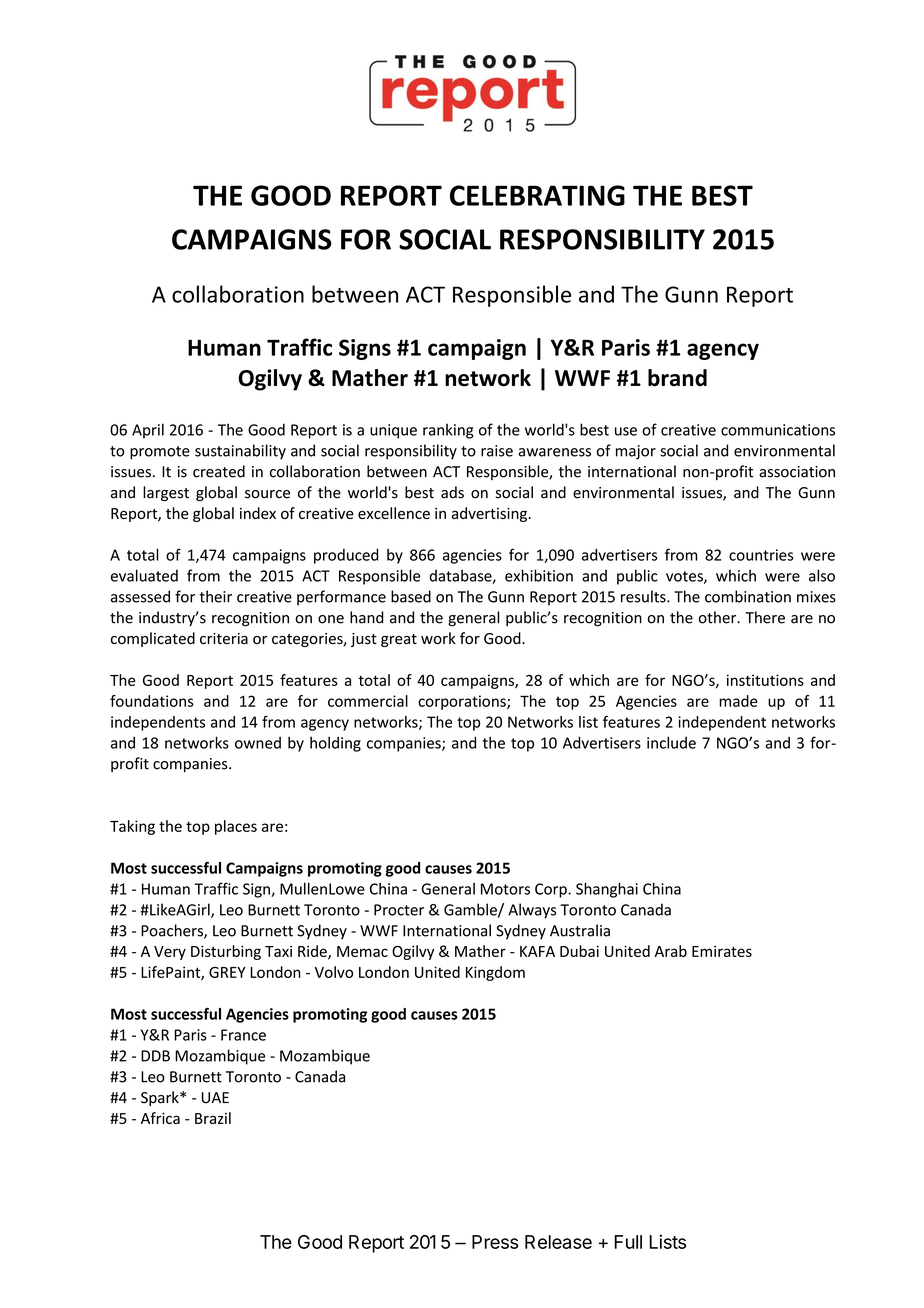 The image size is (924, 1308). What do you see at coordinates (537, 195) in the document?
I see `CELEBRATING` at bounding box center [537, 195].
